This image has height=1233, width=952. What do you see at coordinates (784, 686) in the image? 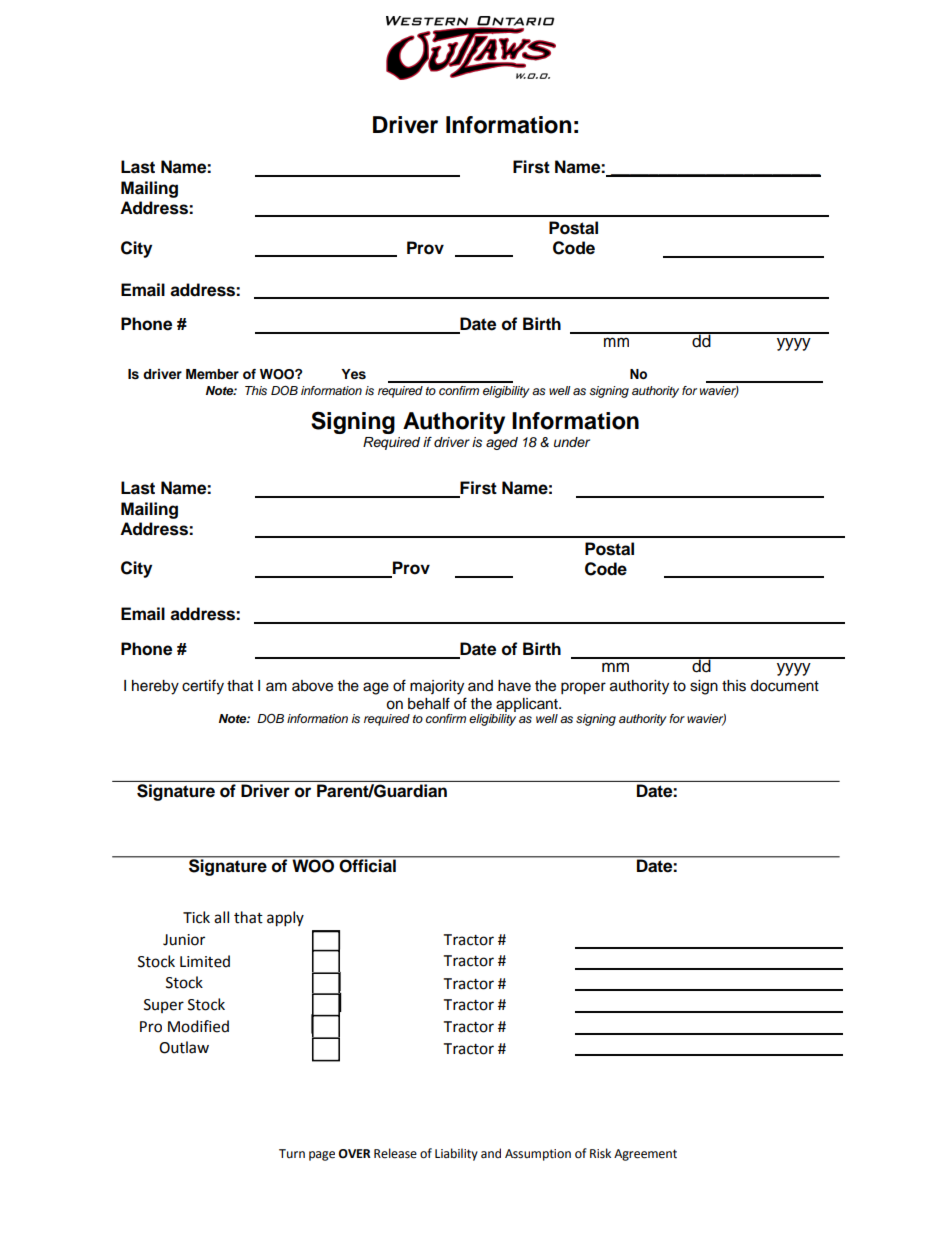
I see `document` at bounding box center [784, 686].
